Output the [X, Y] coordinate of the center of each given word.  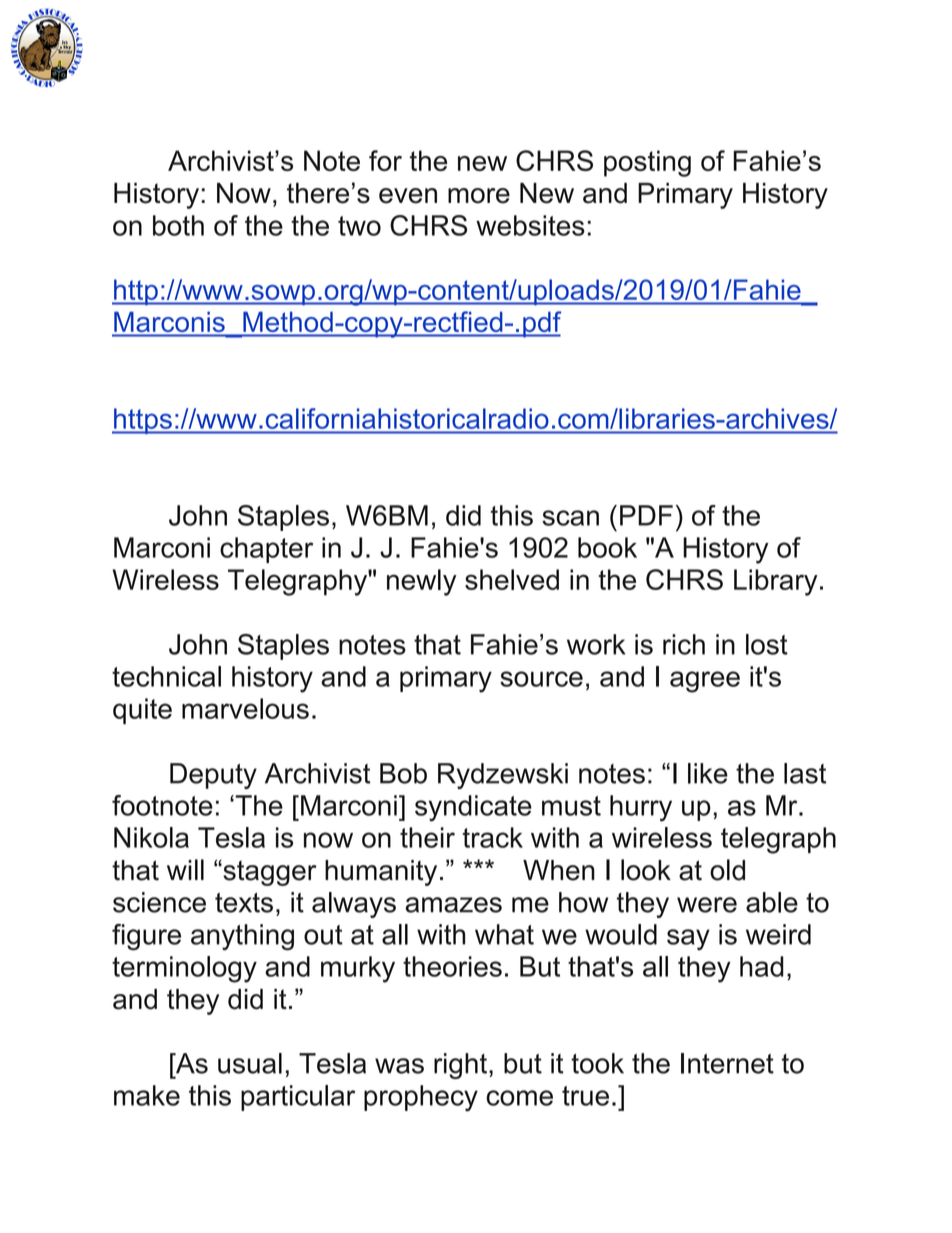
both [178, 225]
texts [244, 903]
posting [647, 163]
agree [705, 682]
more [479, 196]
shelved [512, 579]
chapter [266, 550]
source [541, 679]
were [707, 905]
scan [570, 518]
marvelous [245, 708]
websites [530, 225]
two [359, 226]
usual [250, 1063]
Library [776, 582]
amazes [453, 905]
